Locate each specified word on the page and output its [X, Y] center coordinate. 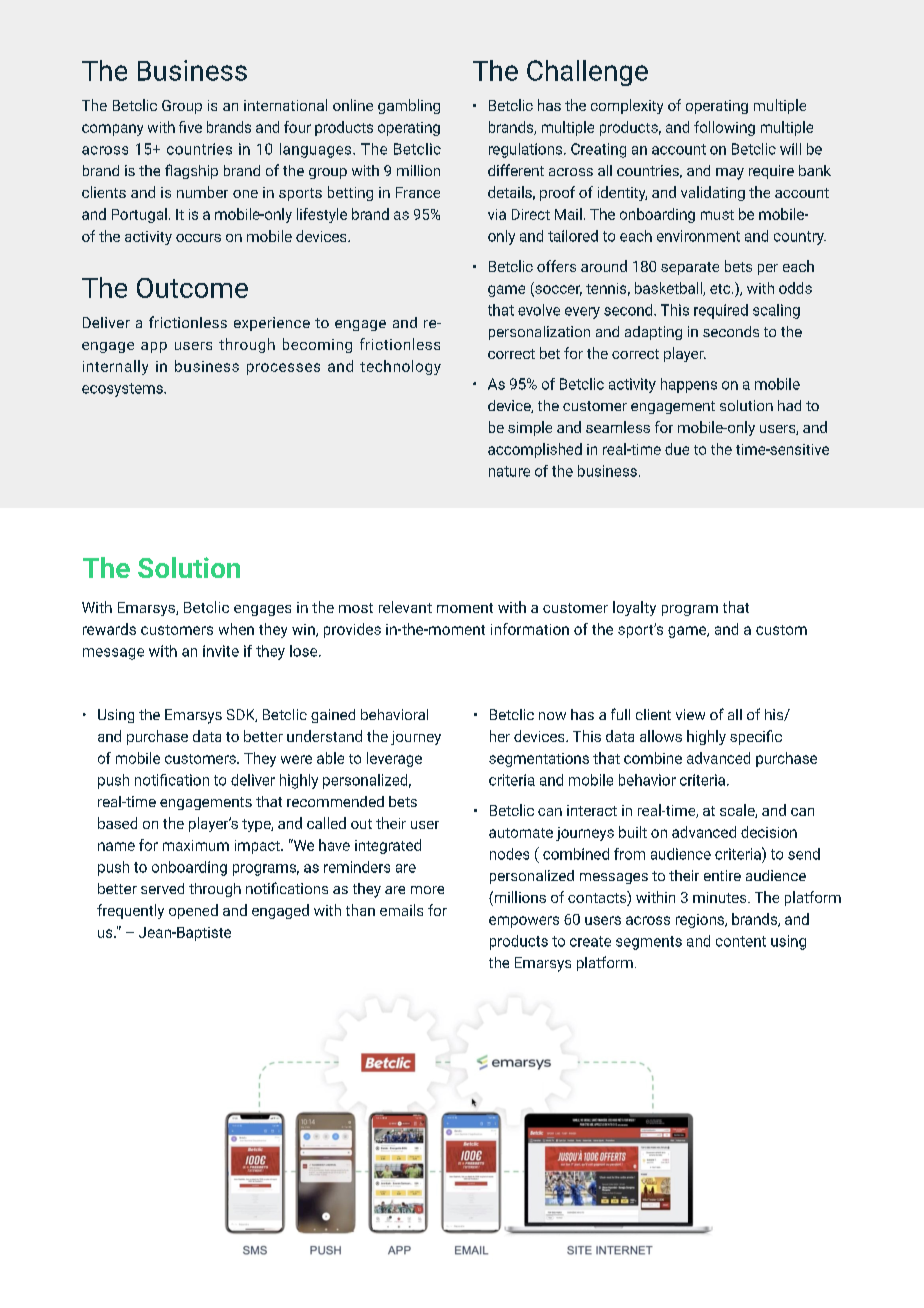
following [724, 128]
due [677, 449]
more [427, 890]
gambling [409, 106]
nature [509, 471]
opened [193, 911]
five [190, 127]
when [236, 629]
